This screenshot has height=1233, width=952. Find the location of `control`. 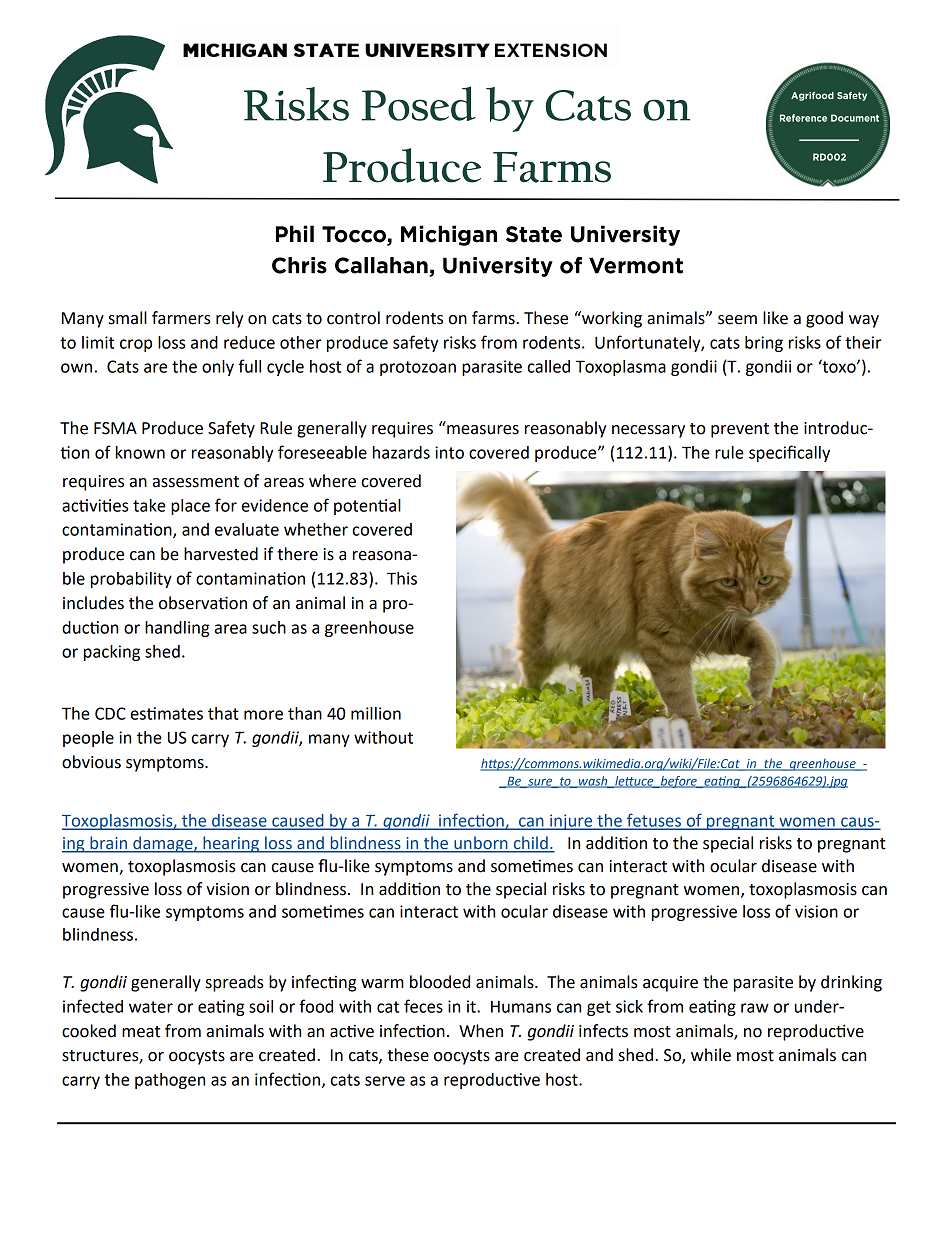

control is located at coordinates (353, 318).
